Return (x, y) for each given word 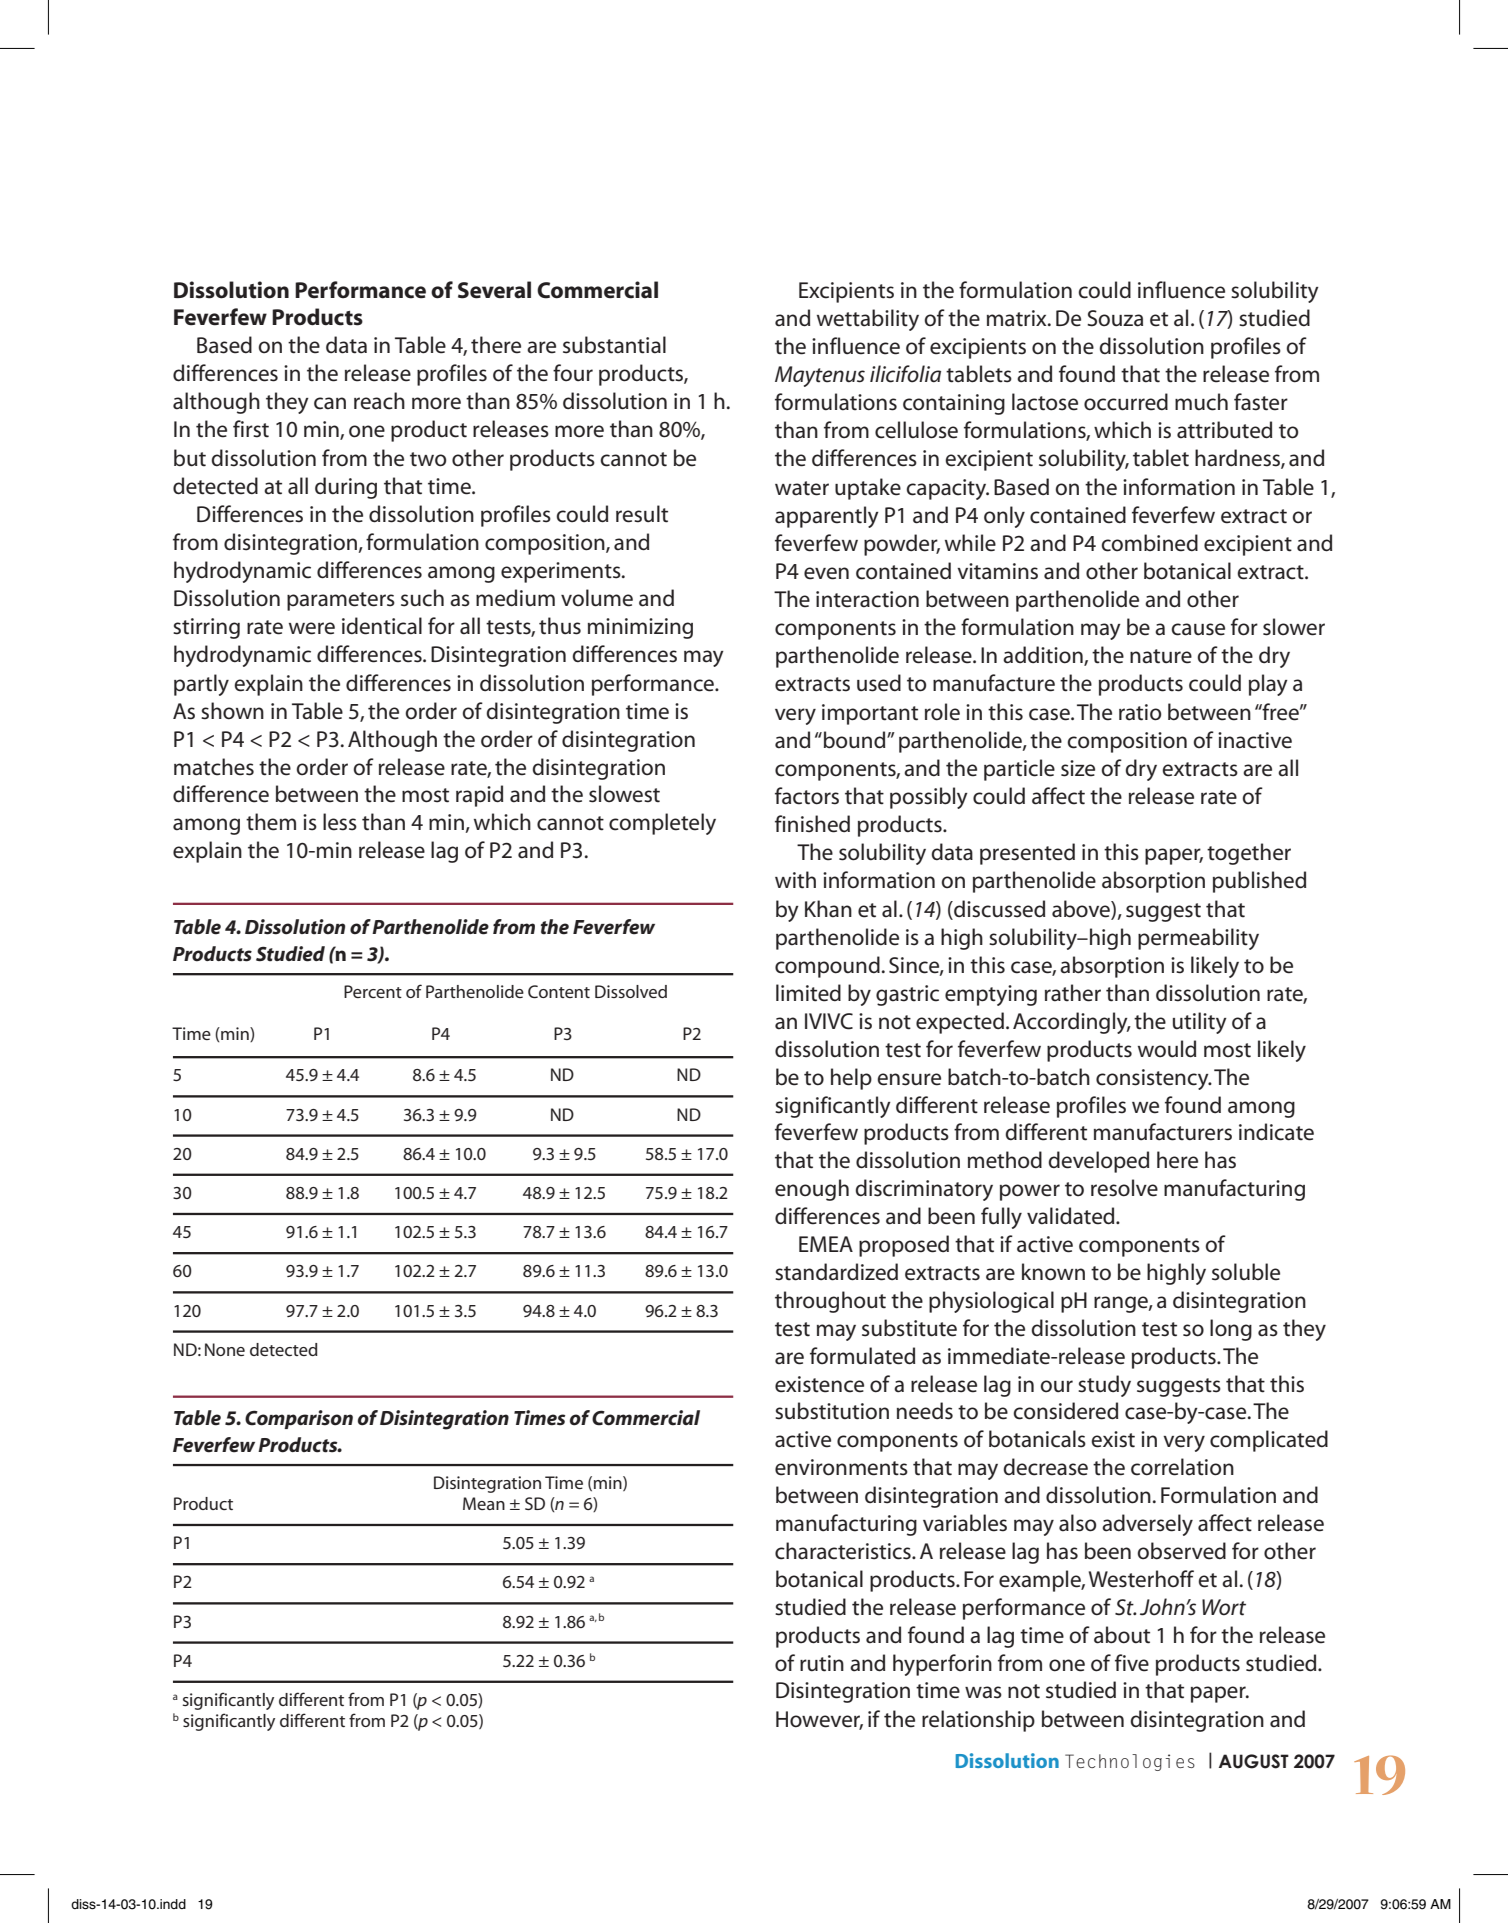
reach (379, 401)
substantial (614, 345)
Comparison (299, 1419)
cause (1198, 629)
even (826, 573)
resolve (1124, 1188)
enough (812, 1190)
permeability (1198, 939)
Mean (484, 1503)
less (340, 822)
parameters (341, 601)
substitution (832, 1411)
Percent (373, 991)
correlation (1182, 1467)
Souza (1115, 318)
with (795, 880)
